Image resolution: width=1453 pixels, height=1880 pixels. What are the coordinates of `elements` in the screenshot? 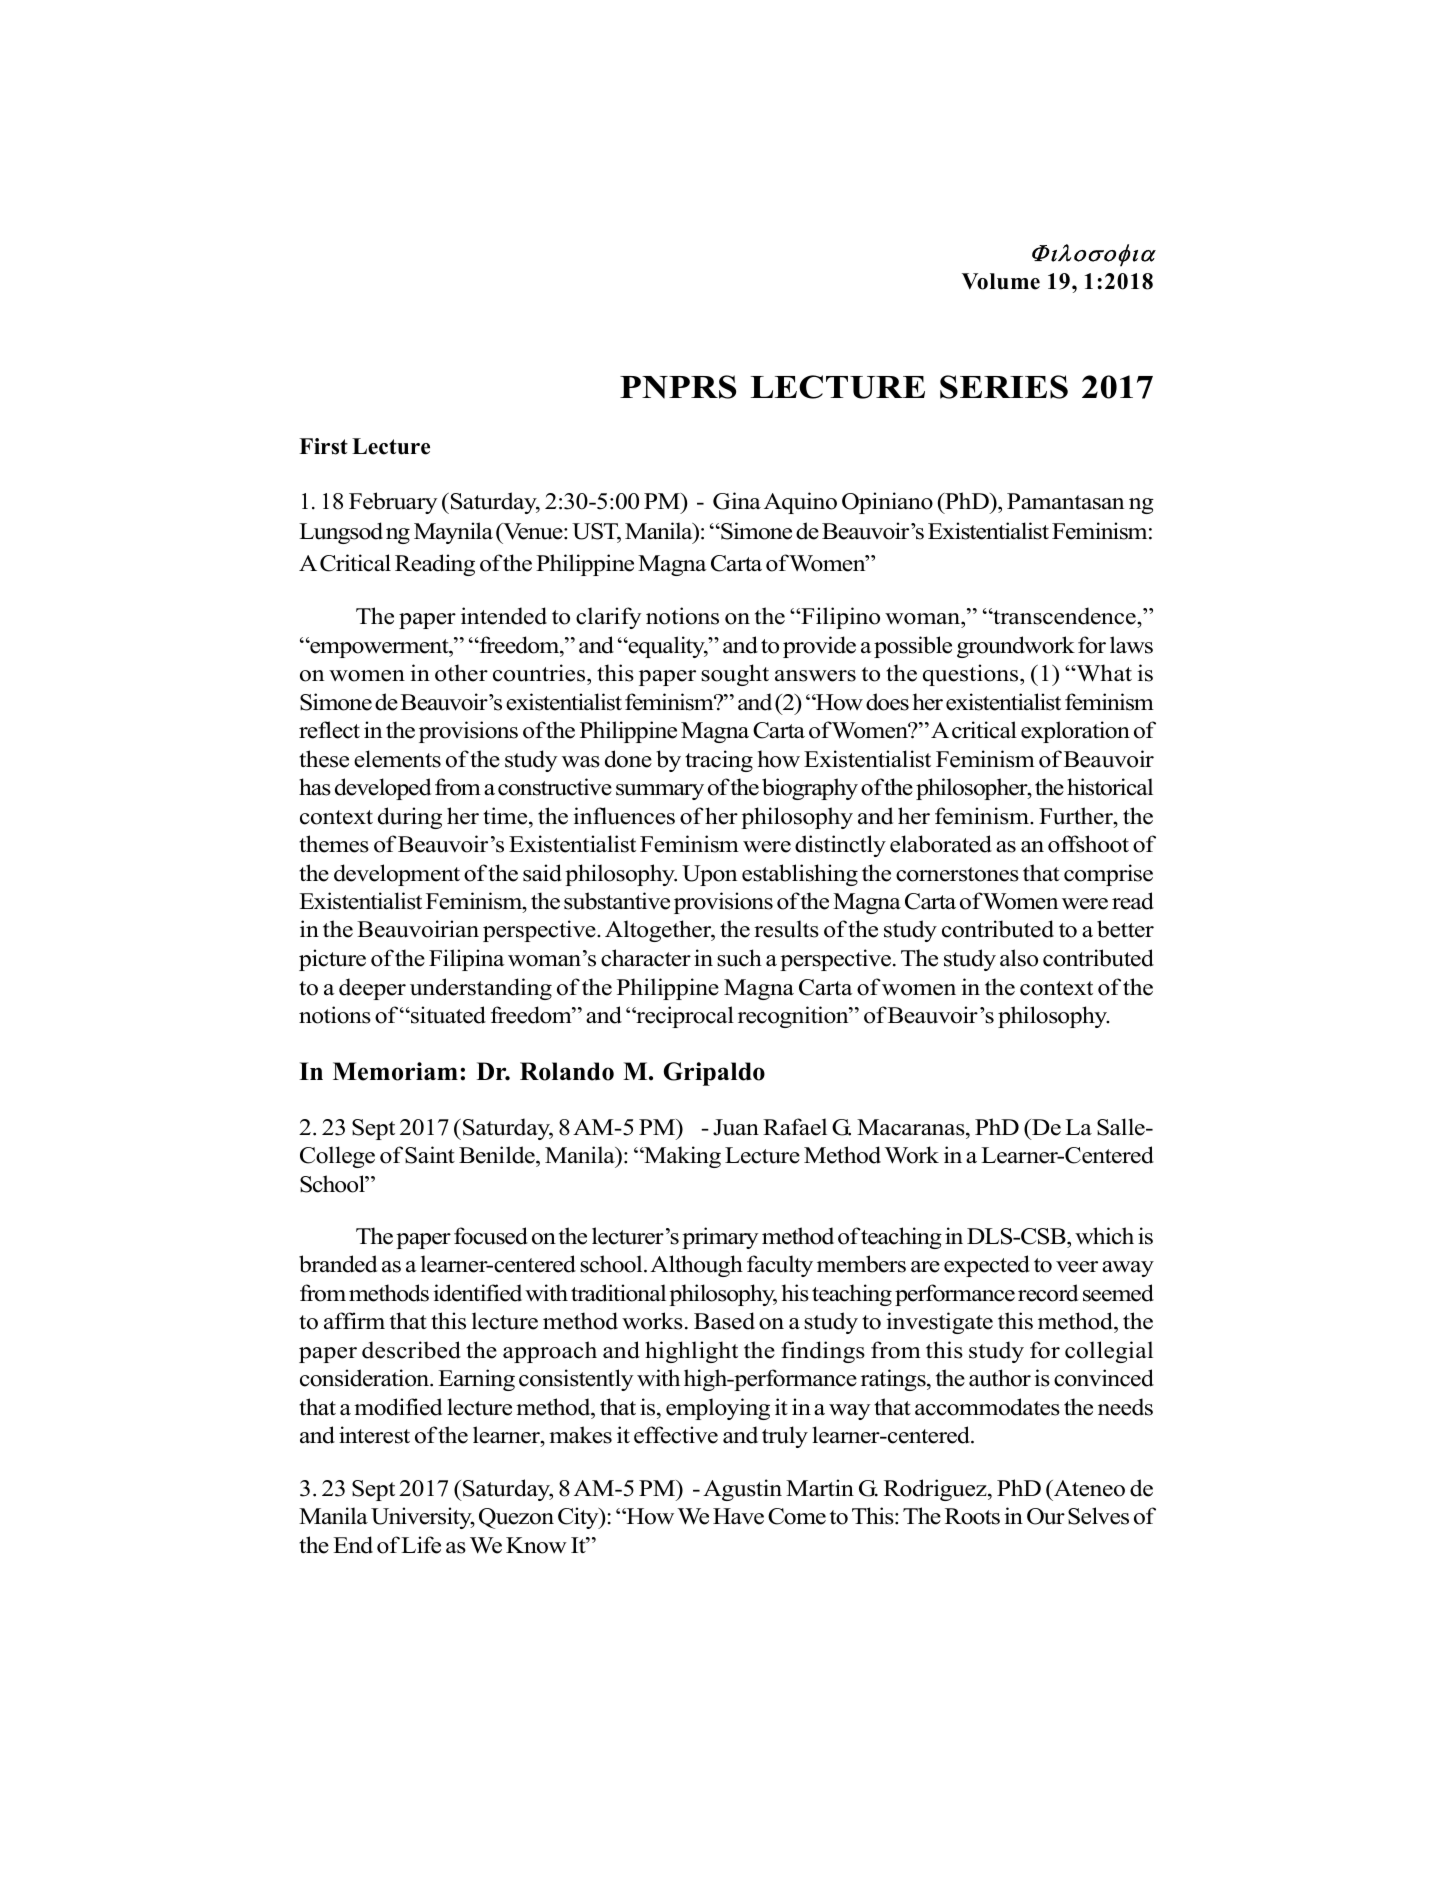 It's located at (397, 759).
